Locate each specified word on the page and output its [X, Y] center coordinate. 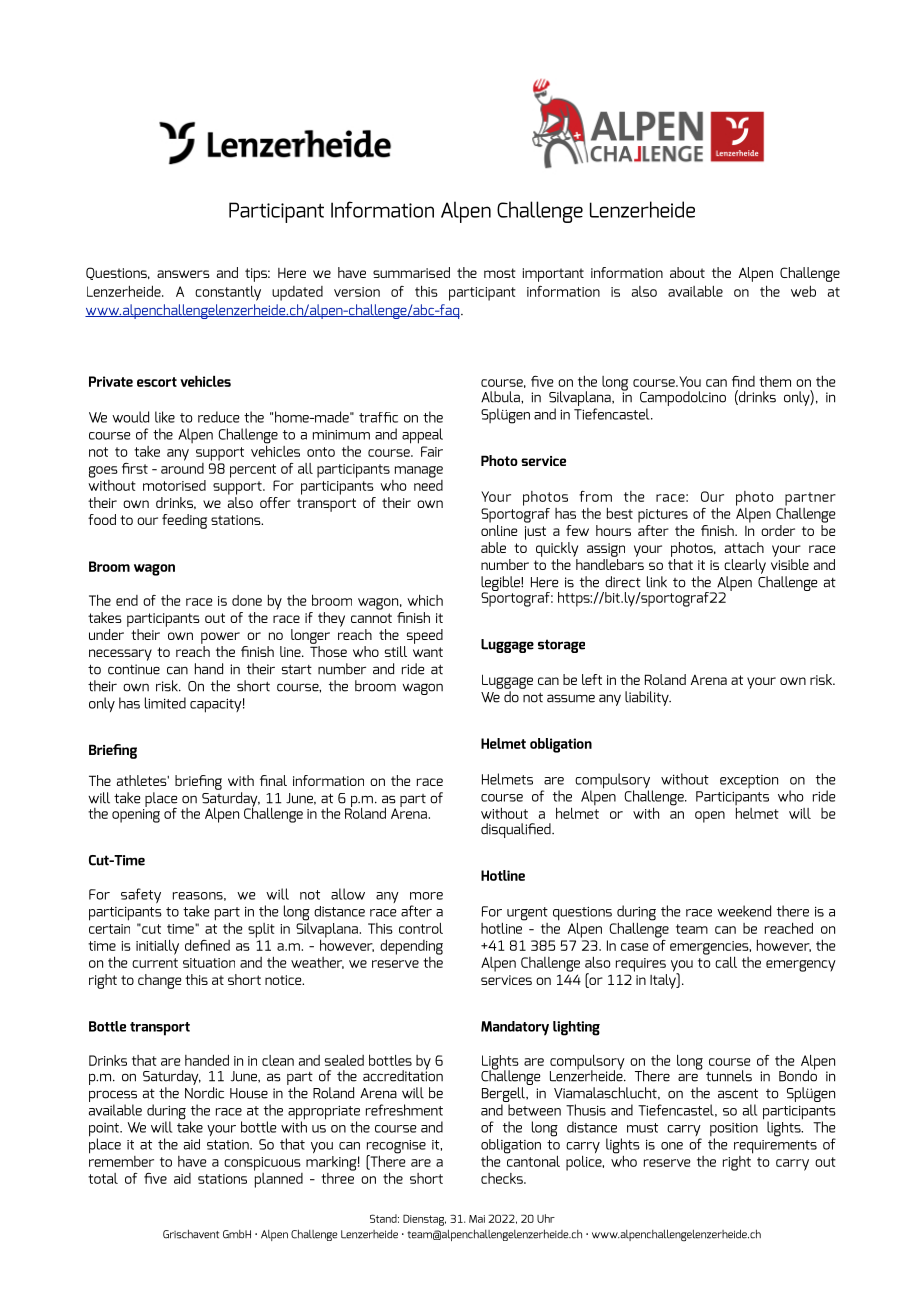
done [247, 600]
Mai [477, 1219]
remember [121, 1160]
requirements [775, 1147]
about [687, 272]
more [426, 896]
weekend [744, 911]
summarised [411, 272]
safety [141, 896]
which [425, 600]
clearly [745, 566]
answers [183, 274]
